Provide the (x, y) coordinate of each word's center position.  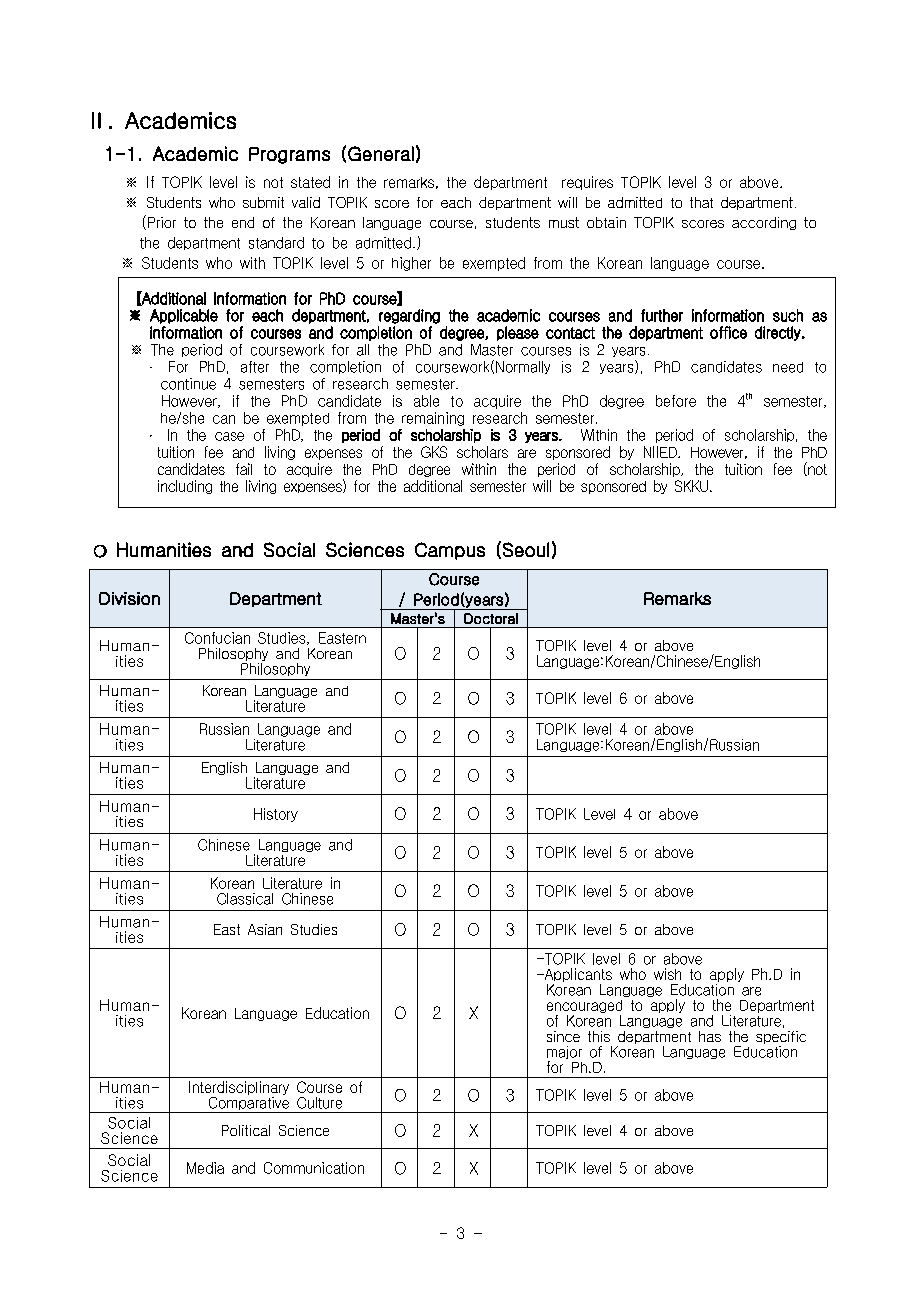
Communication (314, 1168)
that (701, 202)
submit (263, 202)
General (381, 153)
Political (246, 1130)
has (710, 1036)
